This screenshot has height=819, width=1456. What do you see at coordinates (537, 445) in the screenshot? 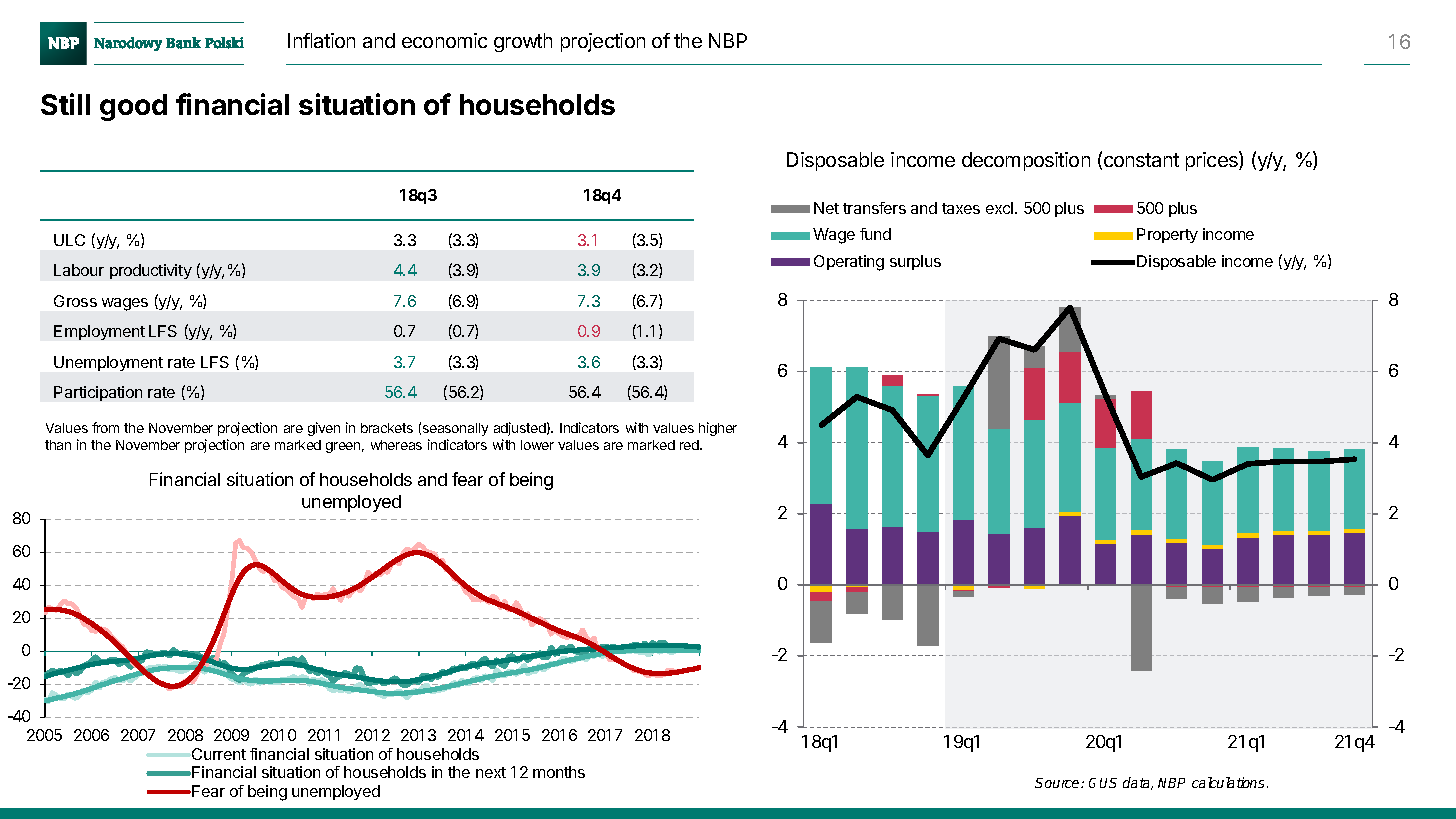
I see `lower` at bounding box center [537, 445].
